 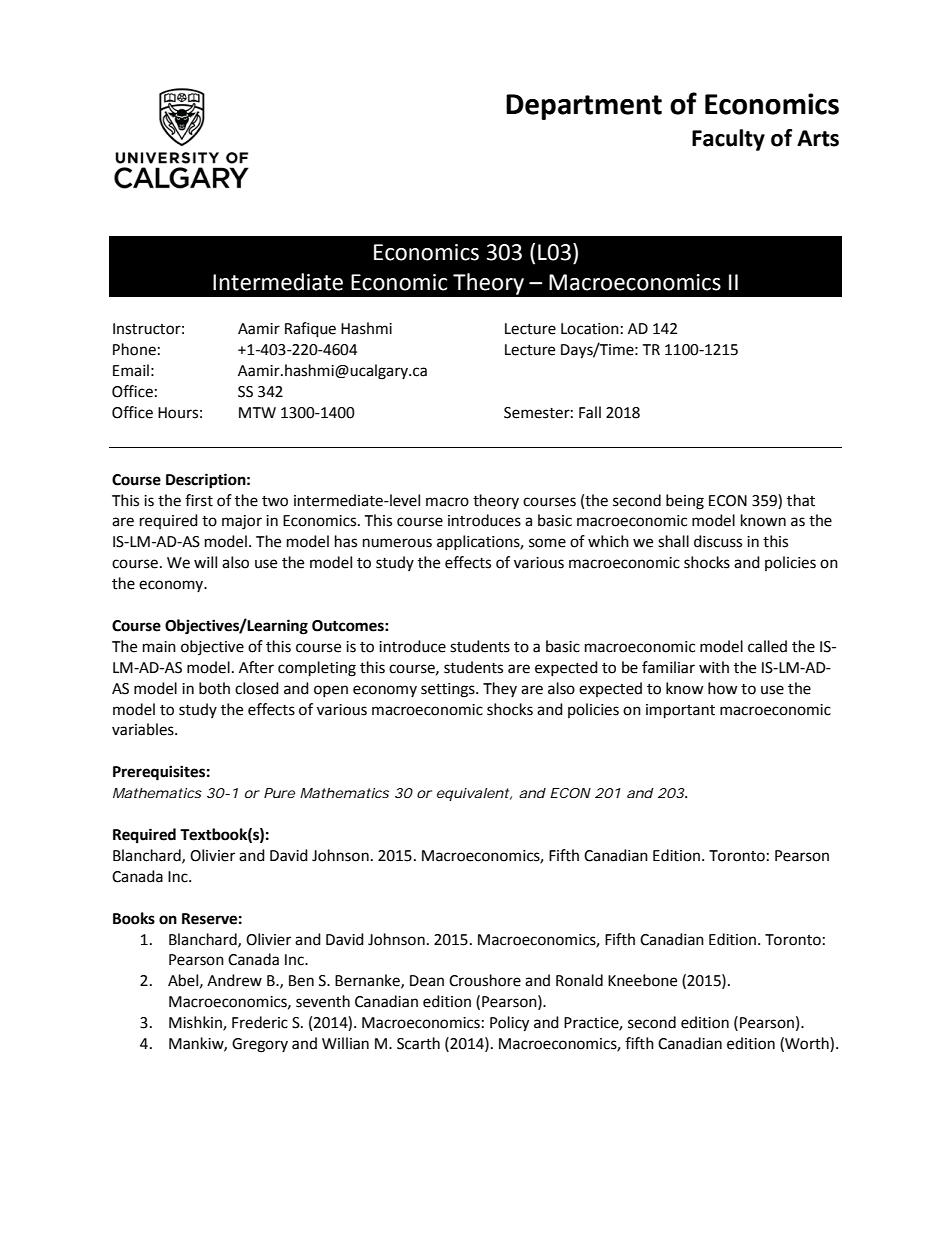 I want to click on major, so click(x=242, y=522).
